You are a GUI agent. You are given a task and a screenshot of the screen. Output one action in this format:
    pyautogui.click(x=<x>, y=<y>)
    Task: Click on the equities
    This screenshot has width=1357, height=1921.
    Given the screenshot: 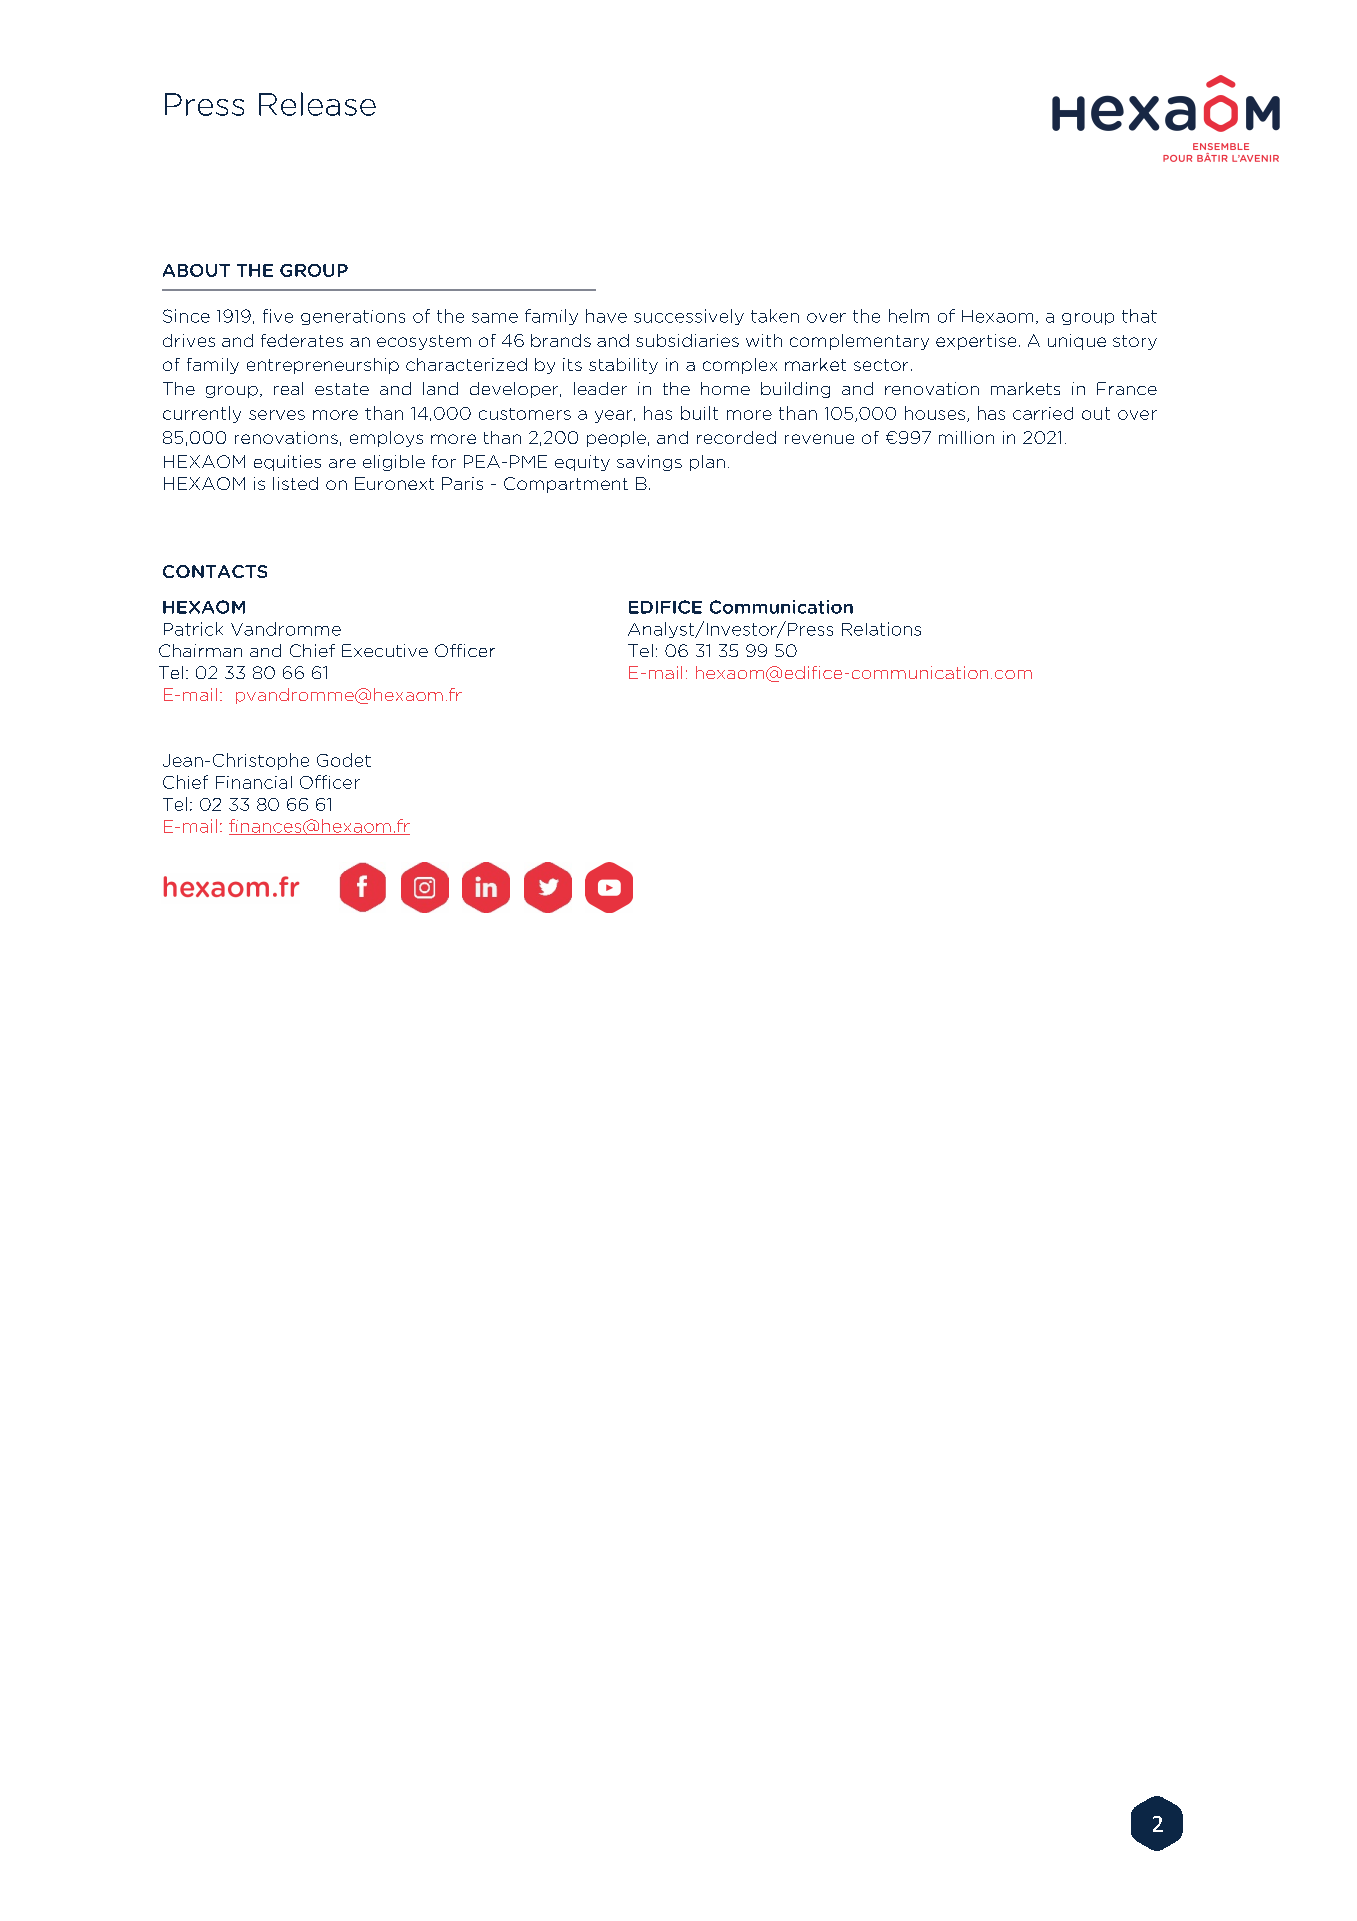 What is the action you would take?
    pyautogui.click(x=287, y=463)
